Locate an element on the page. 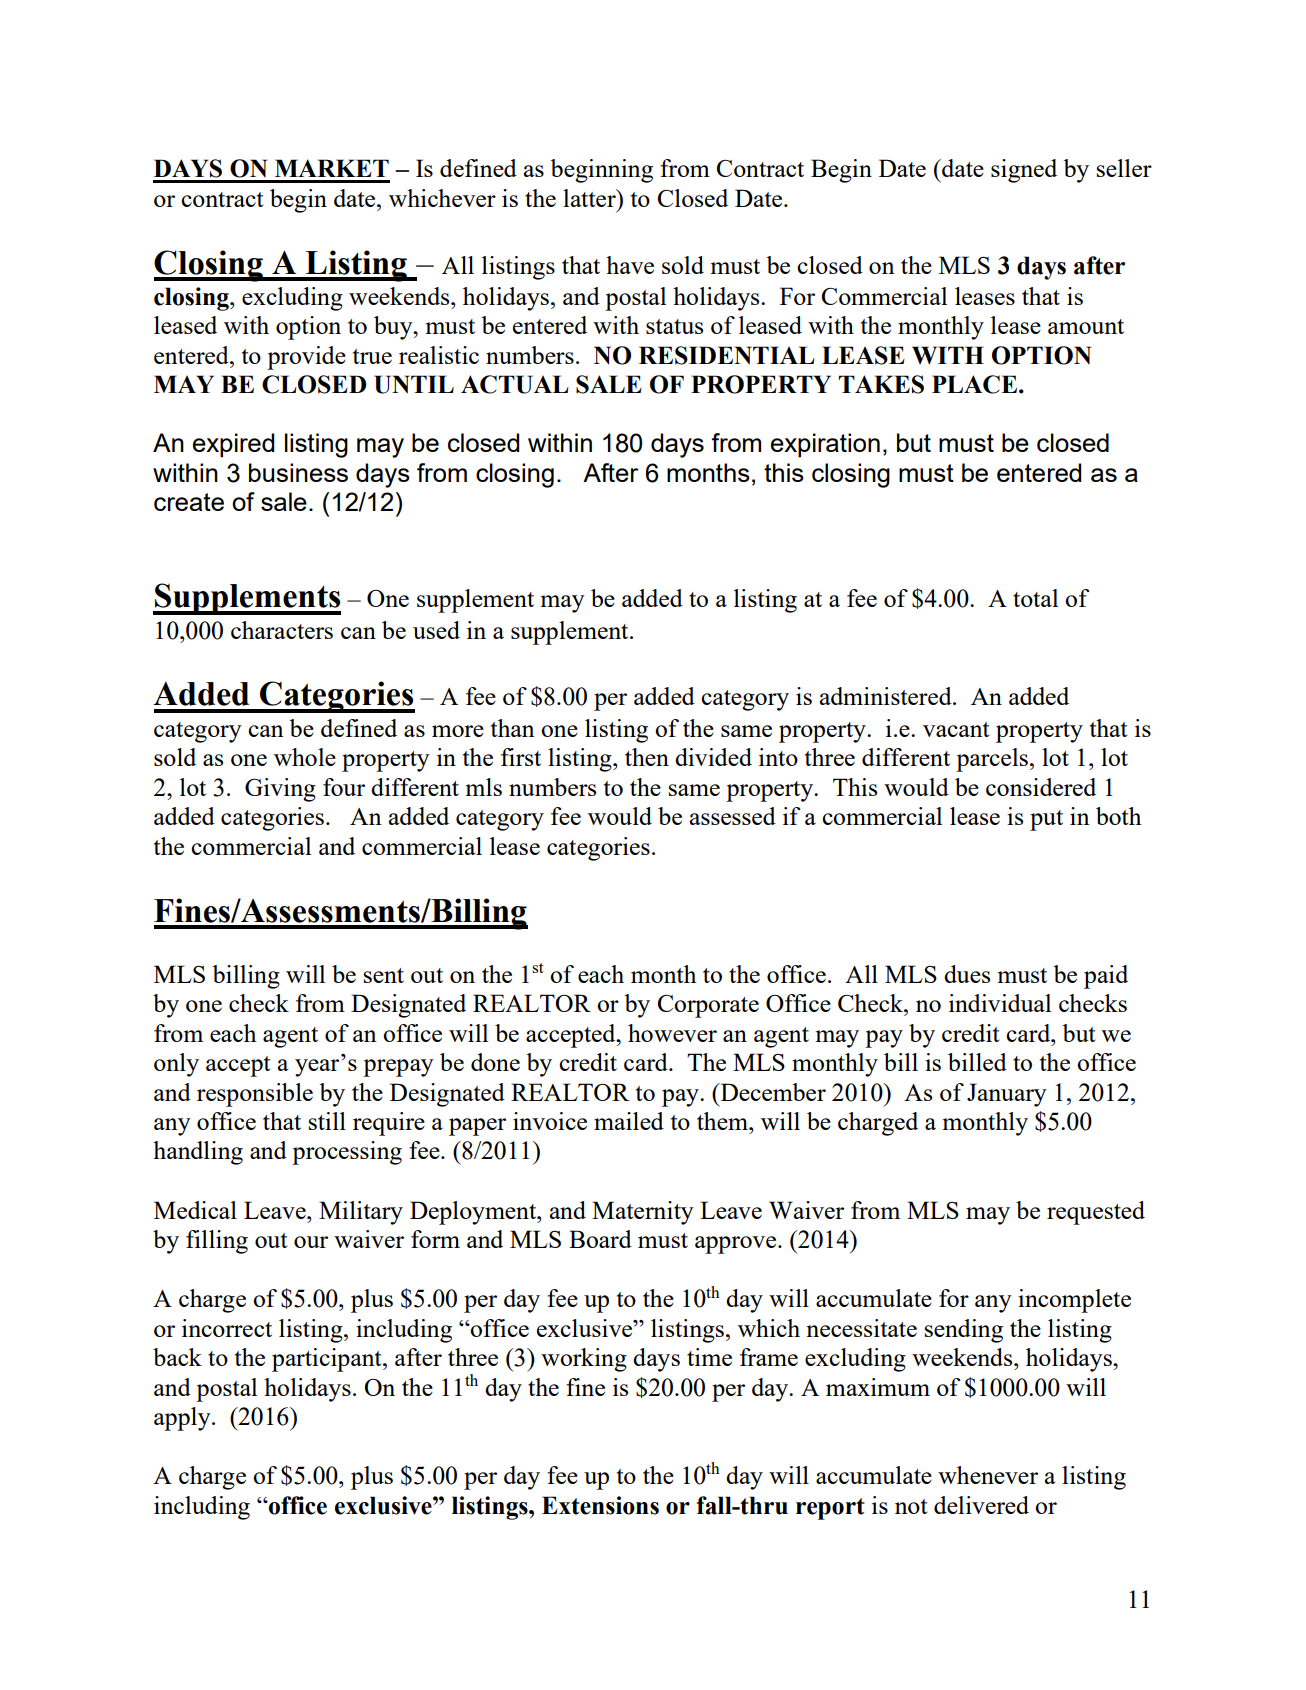 Image resolution: width=1306 pixels, height=1690 pixels. characters is located at coordinates (282, 630).
